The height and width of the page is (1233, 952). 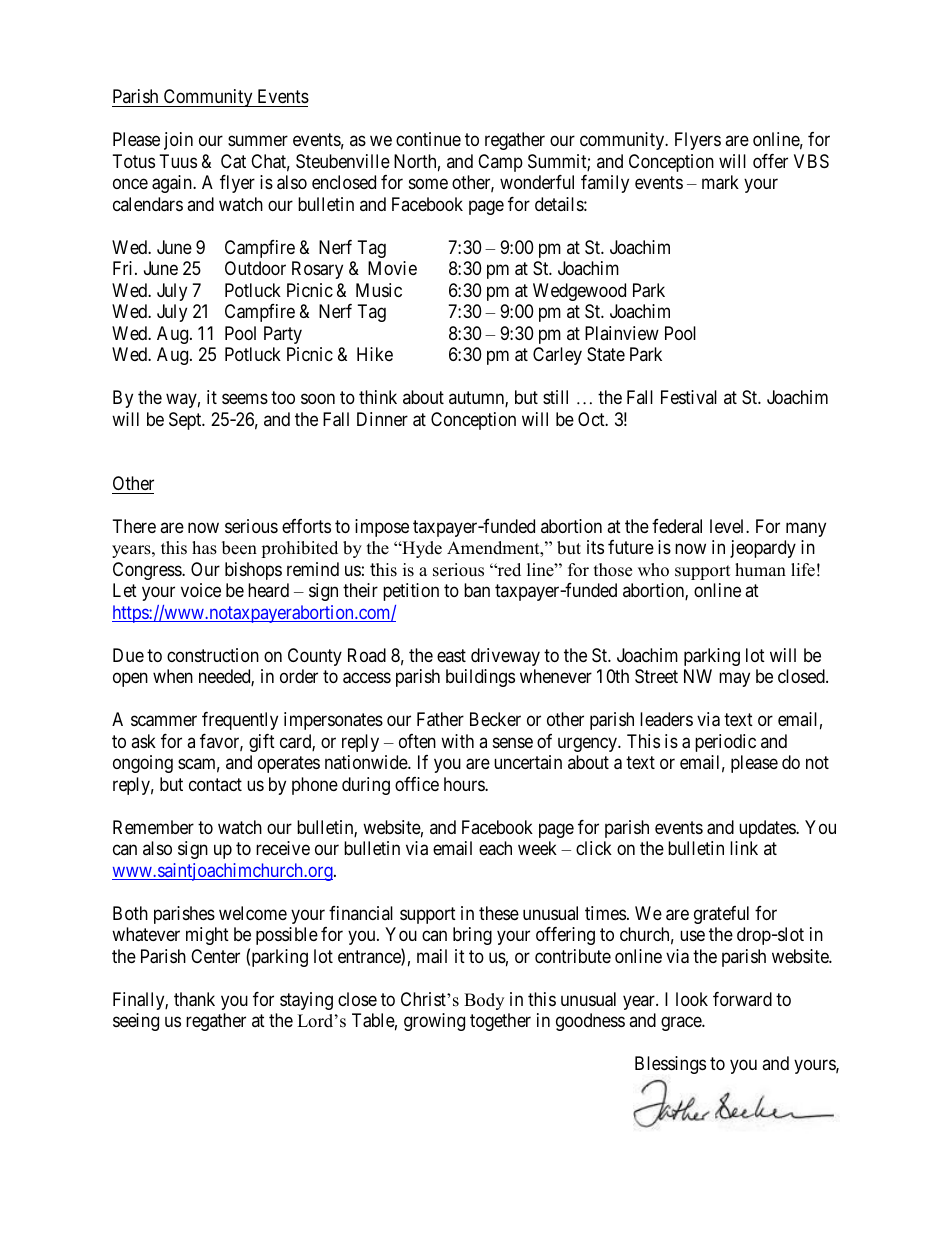 I want to click on grace, so click(x=682, y=1024).
